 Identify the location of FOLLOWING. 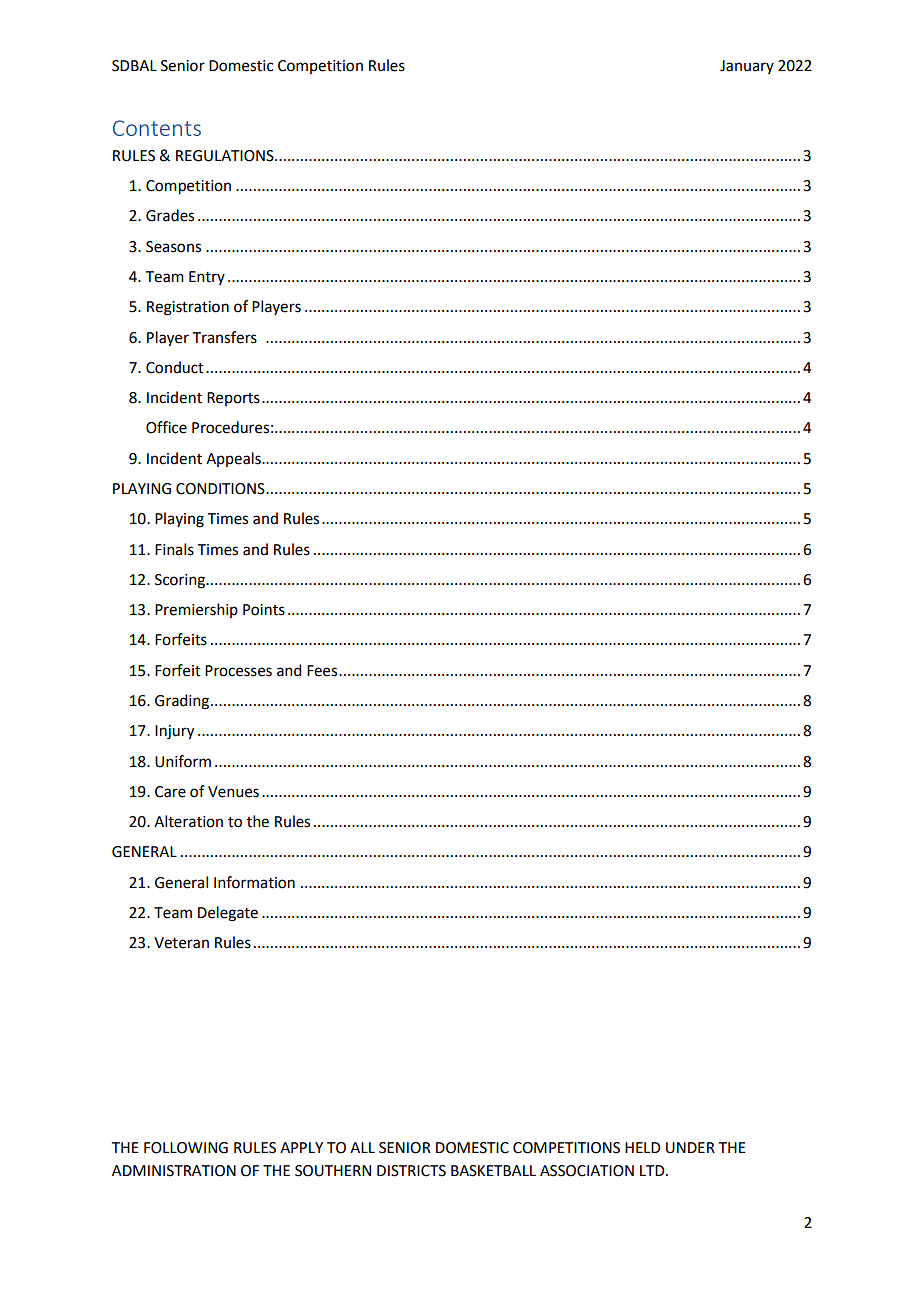
(186, 1148).
